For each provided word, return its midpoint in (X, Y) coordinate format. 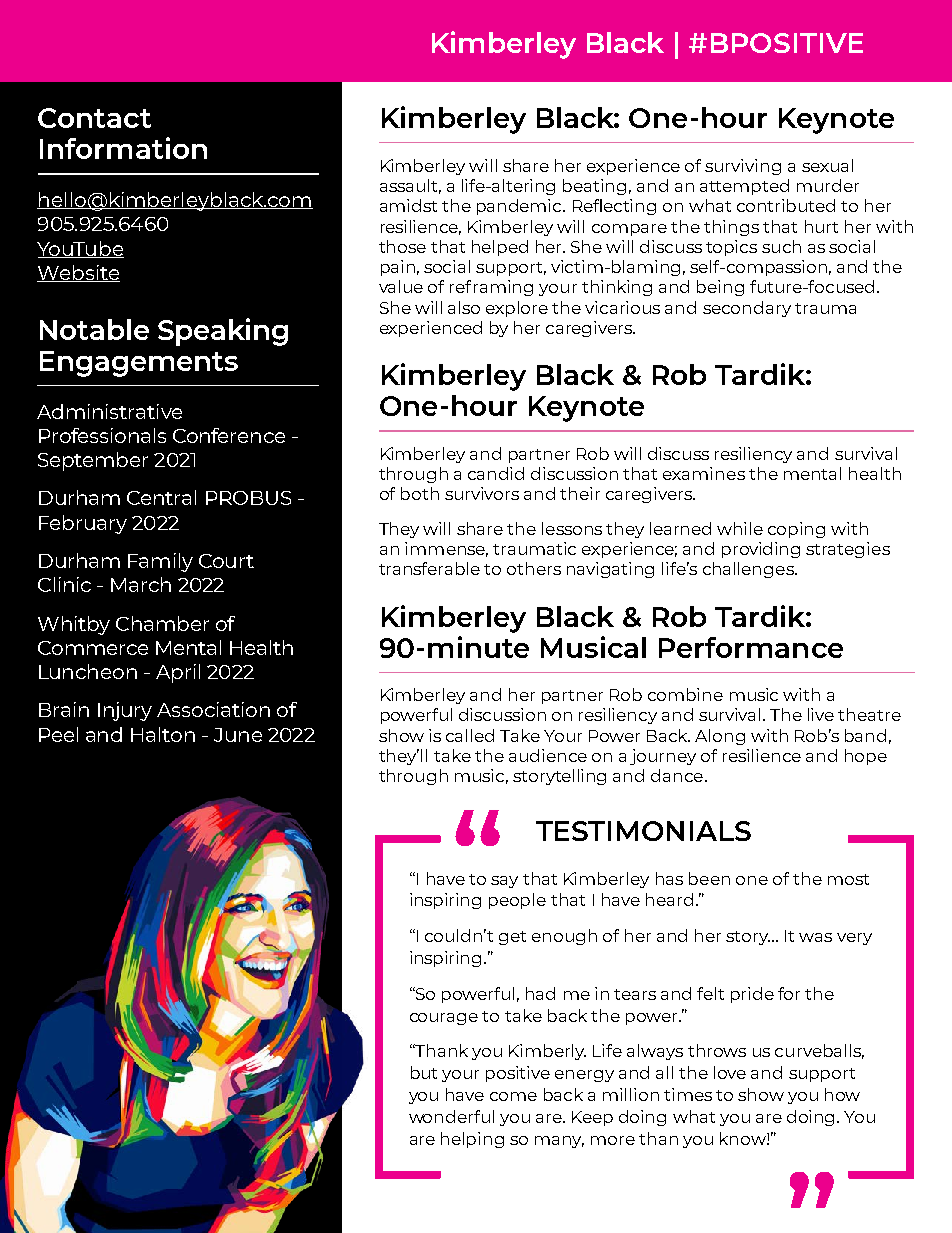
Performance (751, 647)
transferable (429, 568)
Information (123, 148)
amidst (408, 205)
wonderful (451, 1116)
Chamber (162, 623)
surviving (743, 167)
